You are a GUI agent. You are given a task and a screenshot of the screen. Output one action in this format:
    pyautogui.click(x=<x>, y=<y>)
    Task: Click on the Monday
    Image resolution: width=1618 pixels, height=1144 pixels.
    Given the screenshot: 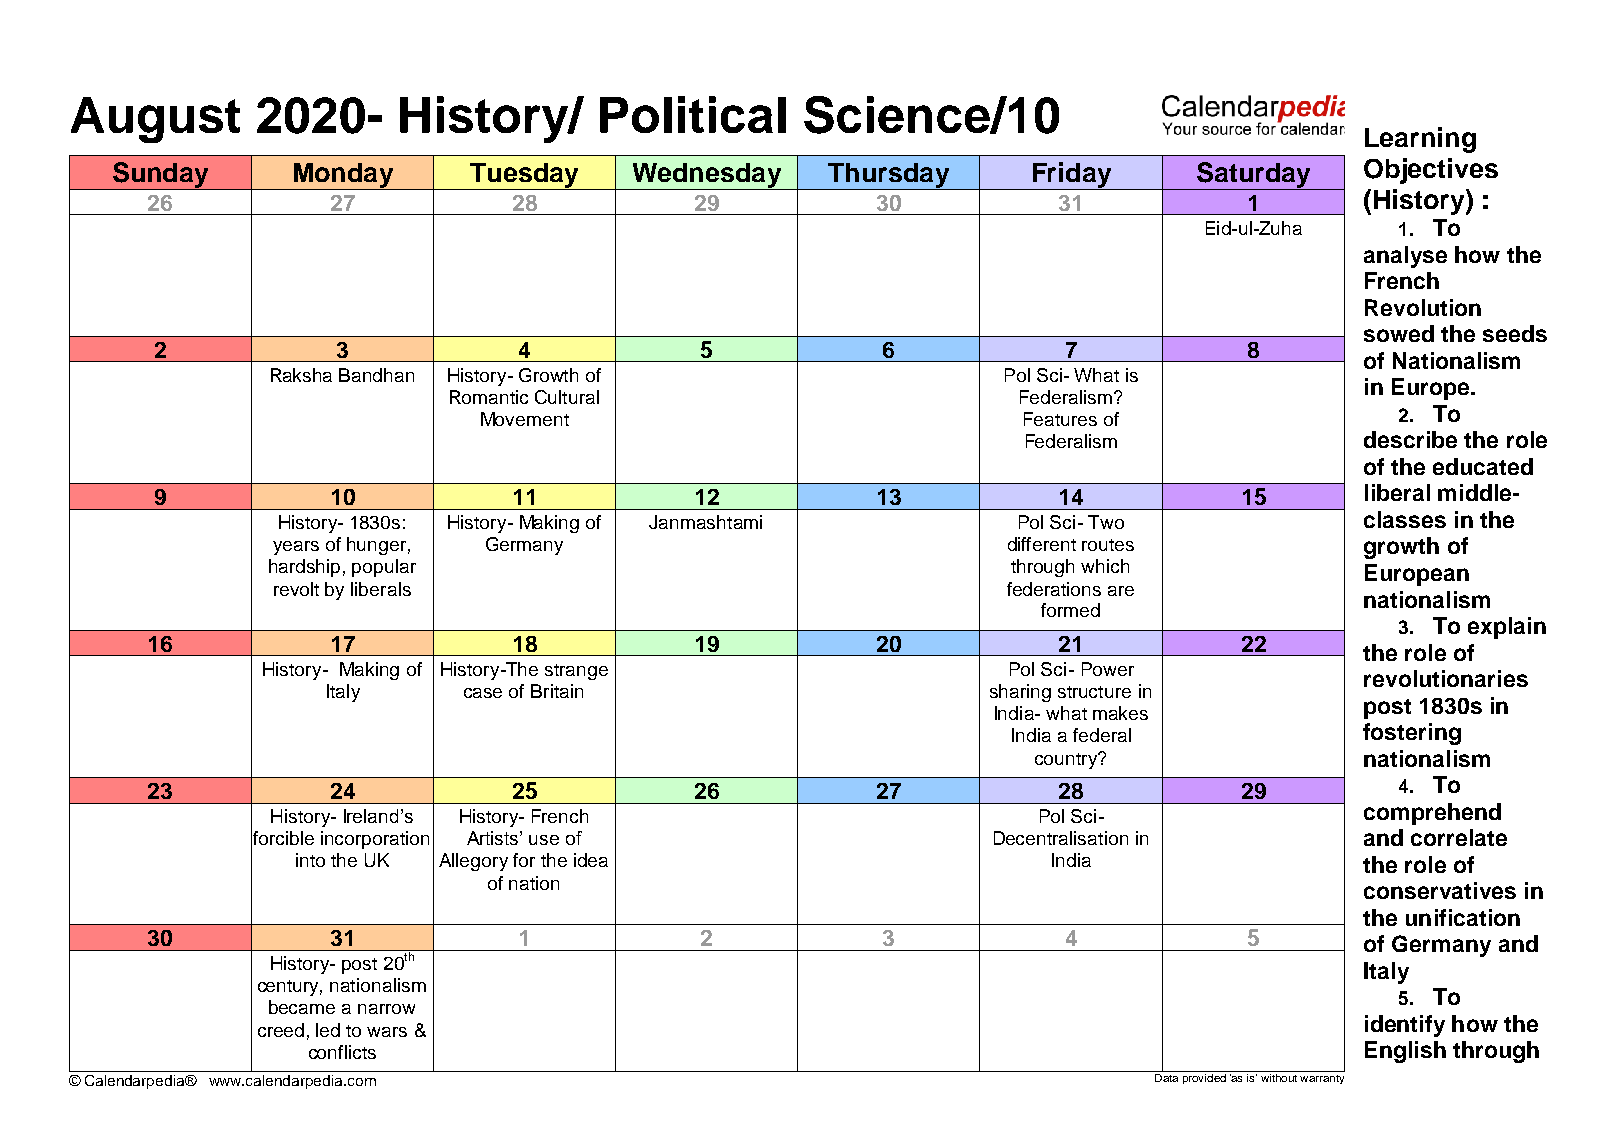 What is the action you would take?
    pyautogui.click(x=343, y=176)
